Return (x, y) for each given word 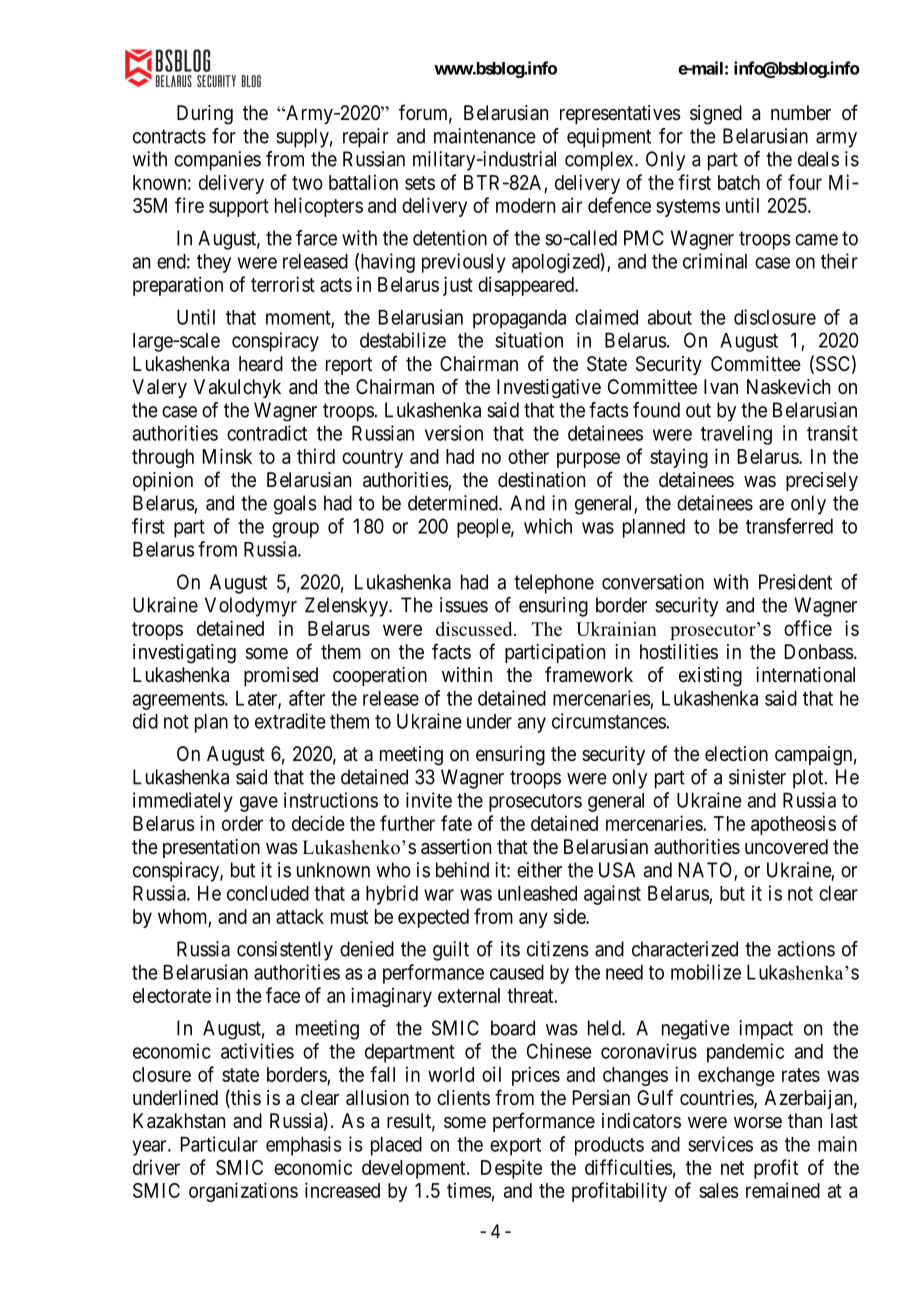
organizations (243, 1192)
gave (259, 804)
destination (541, 480)
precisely (822, 481)
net (732, 1168)
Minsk (227, 456)
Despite (511, 1169)
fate (456, 823)
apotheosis (793, 825)
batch (739, 182)
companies (217, 161)
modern (525, 205)
